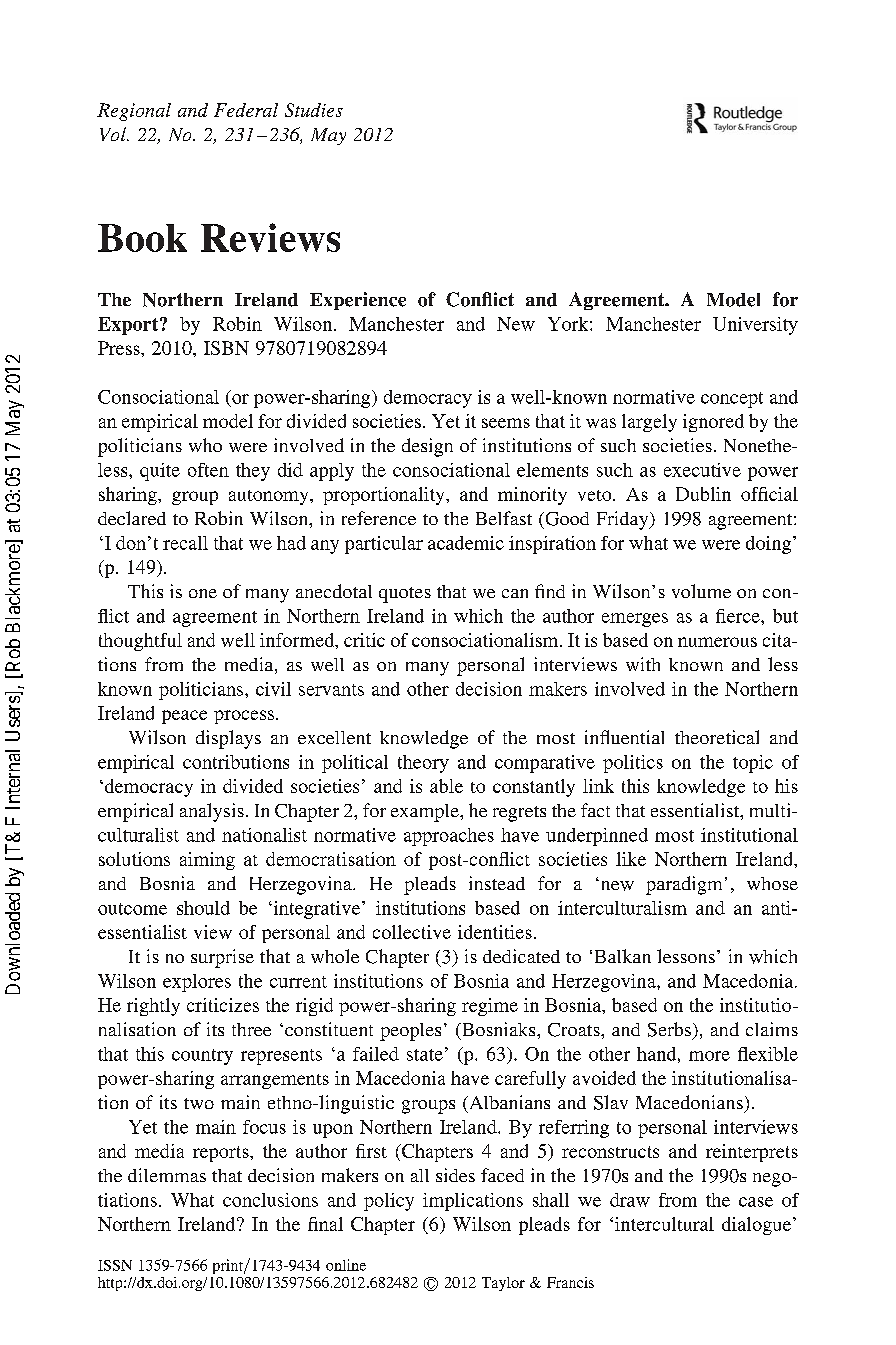 The height and width of the screenshot is (1345, 896). Describe the element at coordinates (115, 1265) in the screenshot. I see `ISSN` at that location.
